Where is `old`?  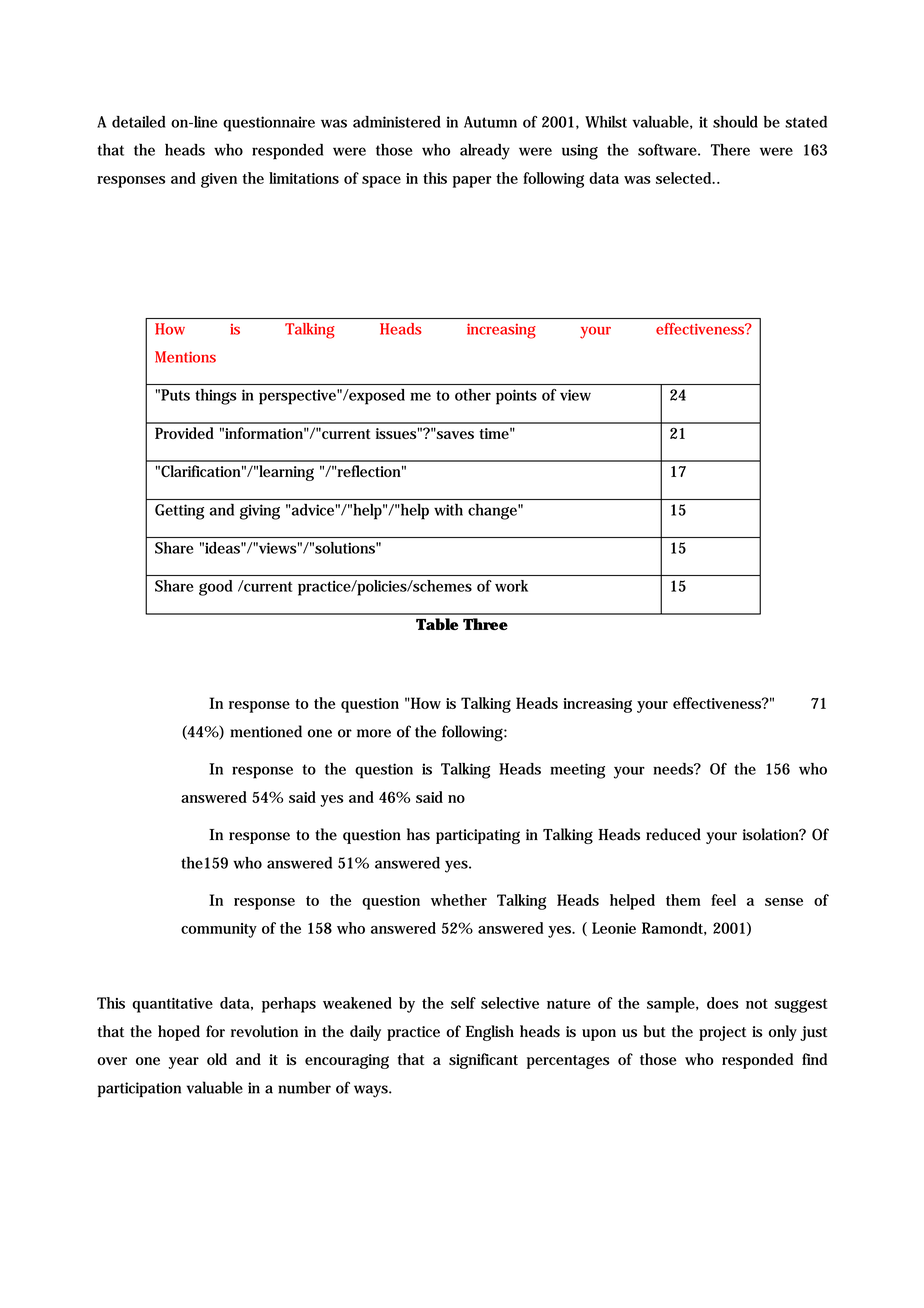 old is located at coordinates (217, 1059).
